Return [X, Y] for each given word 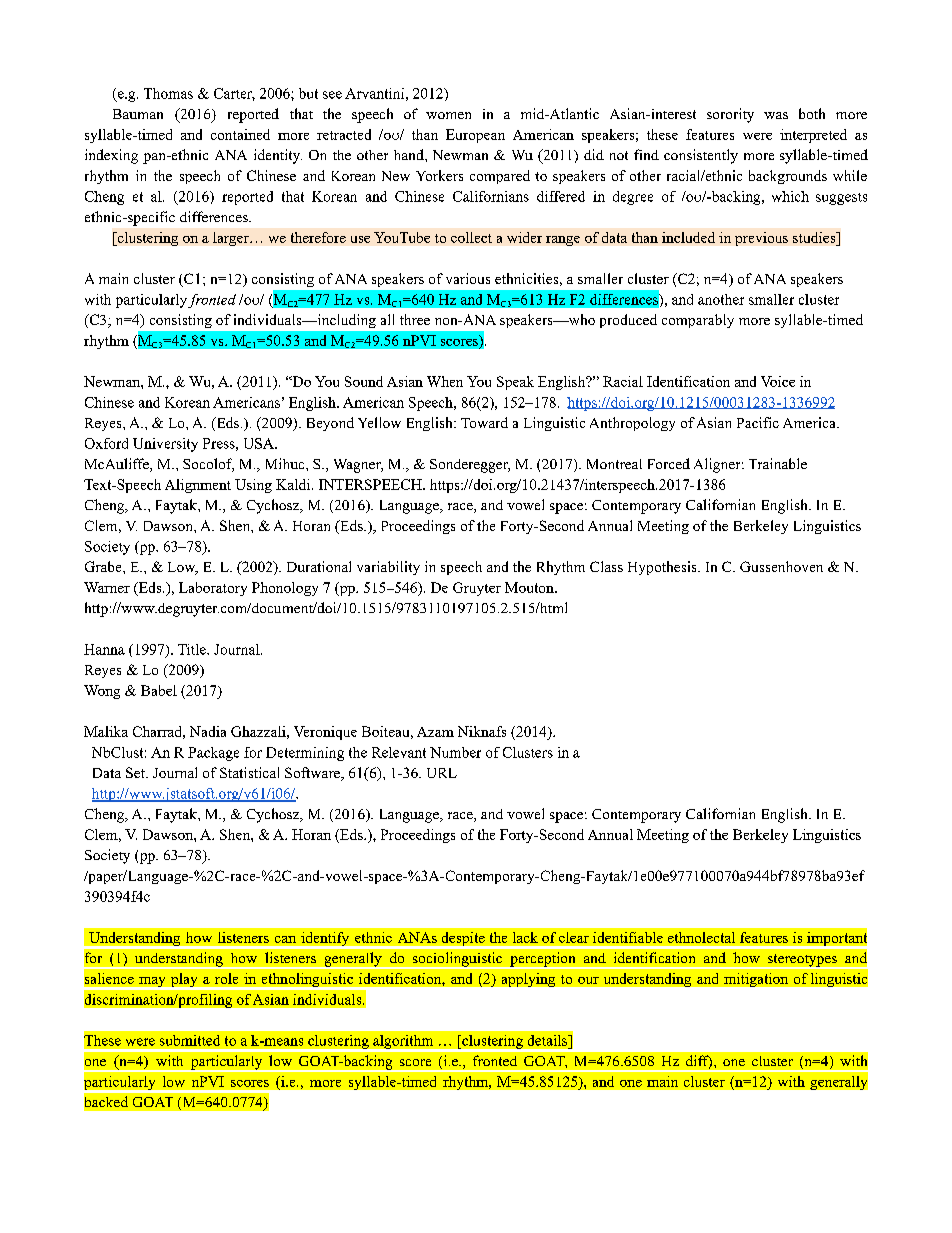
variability [388, 568]
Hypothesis [663, 568]
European [475, 136]
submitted [190, 1040]
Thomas [168, 93]
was [776, 115]
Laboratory [213, 589]
